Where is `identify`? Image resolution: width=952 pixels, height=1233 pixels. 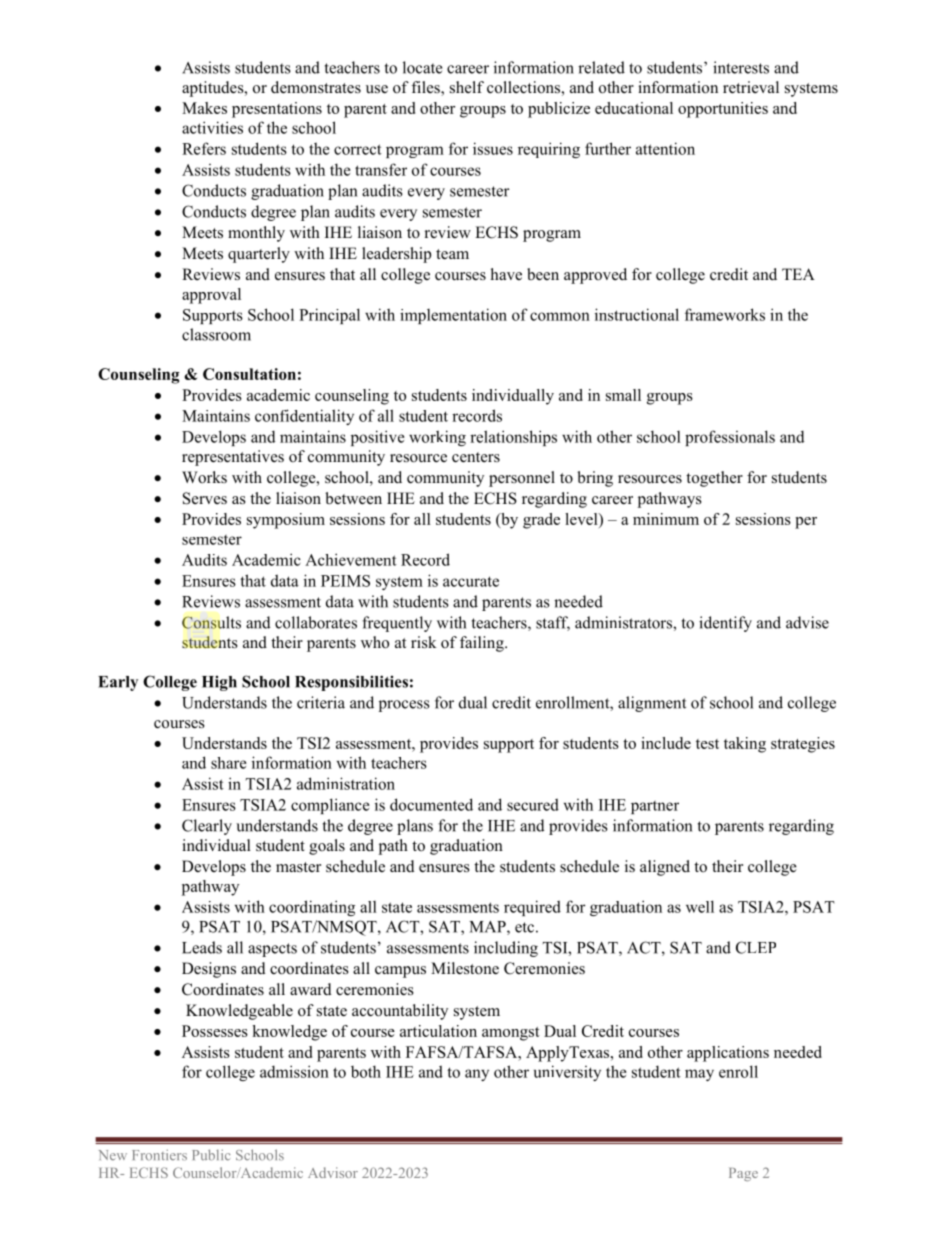 identify is located at coordinates (725, 624).
